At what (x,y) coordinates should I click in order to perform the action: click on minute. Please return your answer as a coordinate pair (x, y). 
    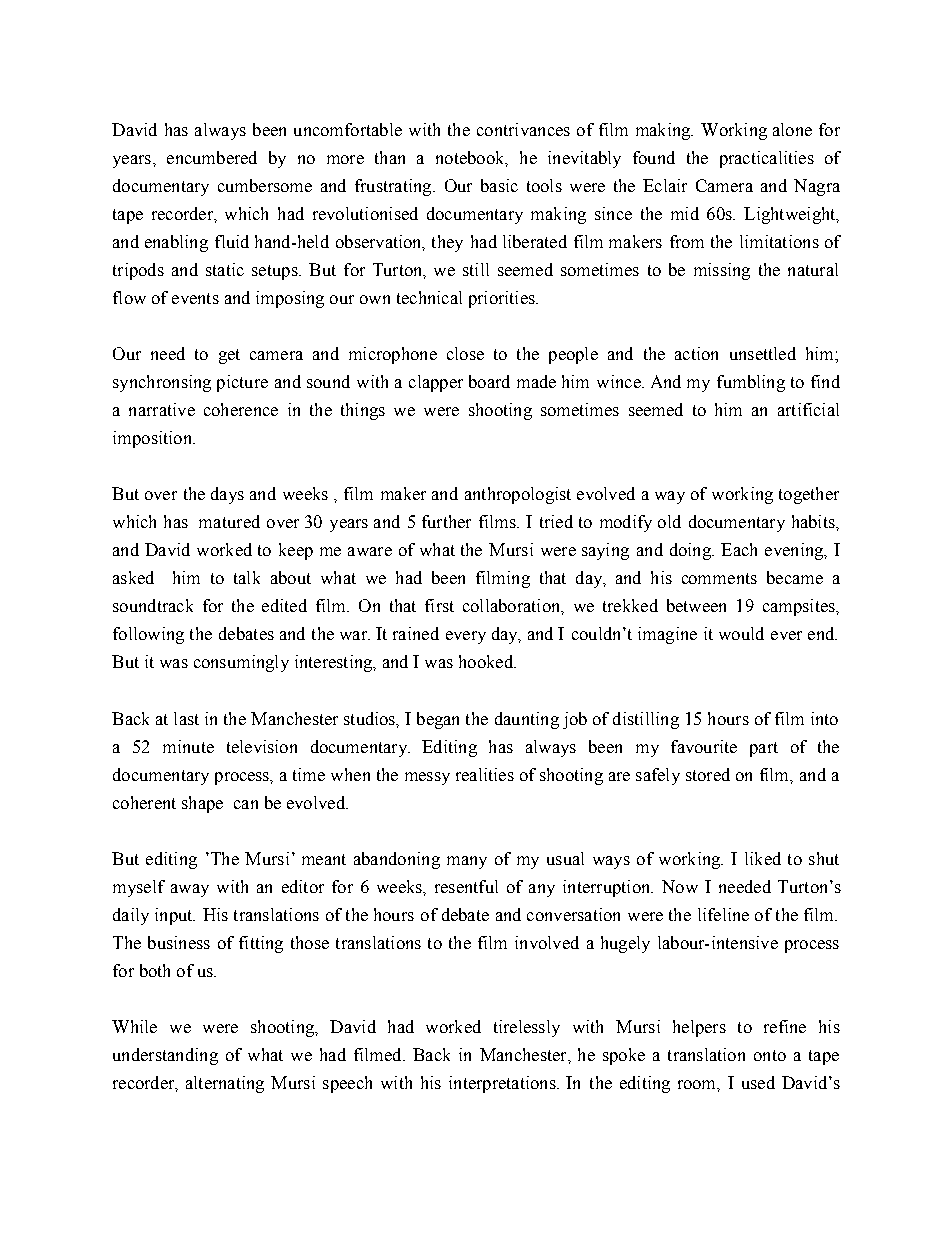
    Looking at the image, I should click on (188, 746).
